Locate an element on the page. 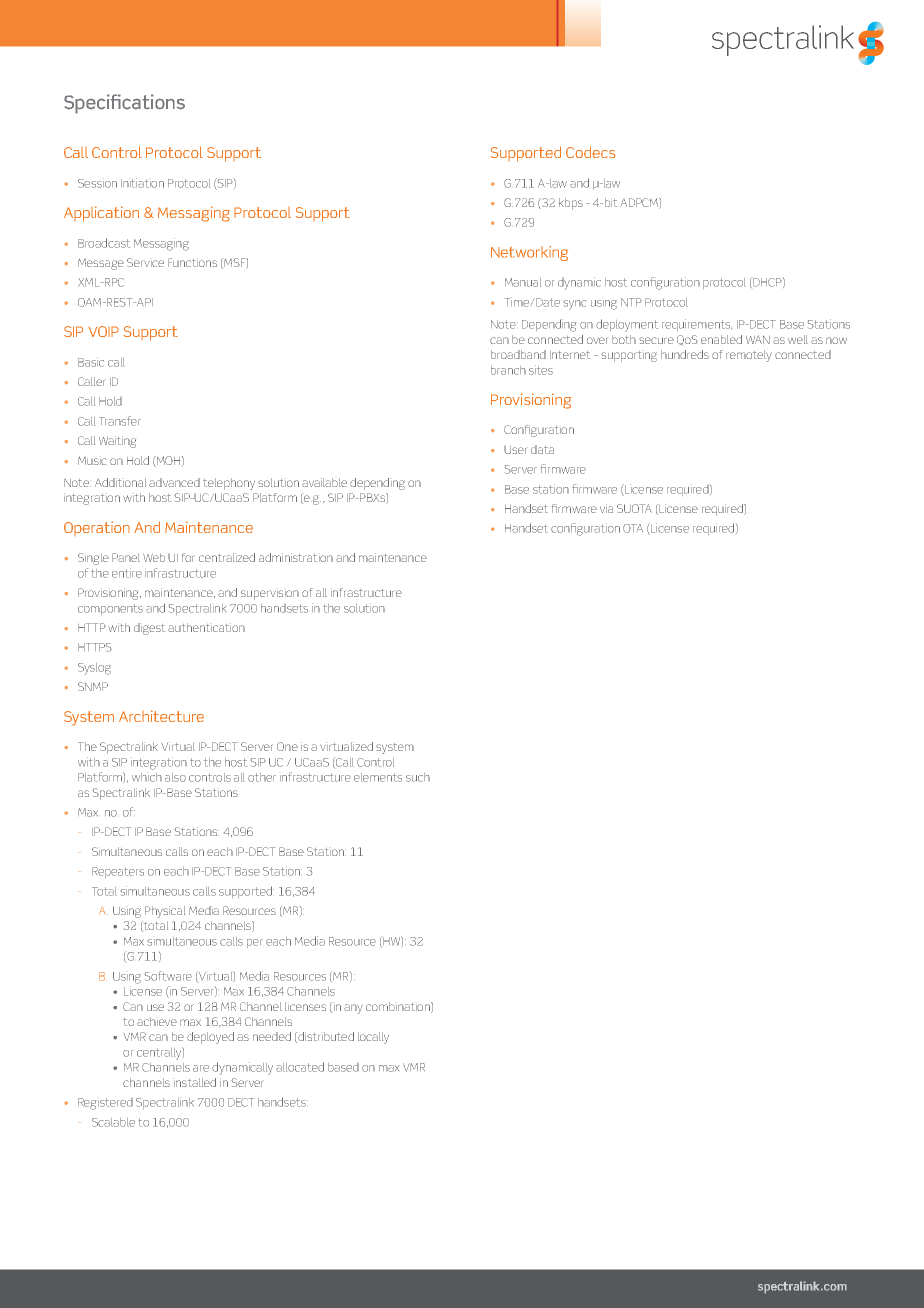  via is located at coordinates (606, 508).
